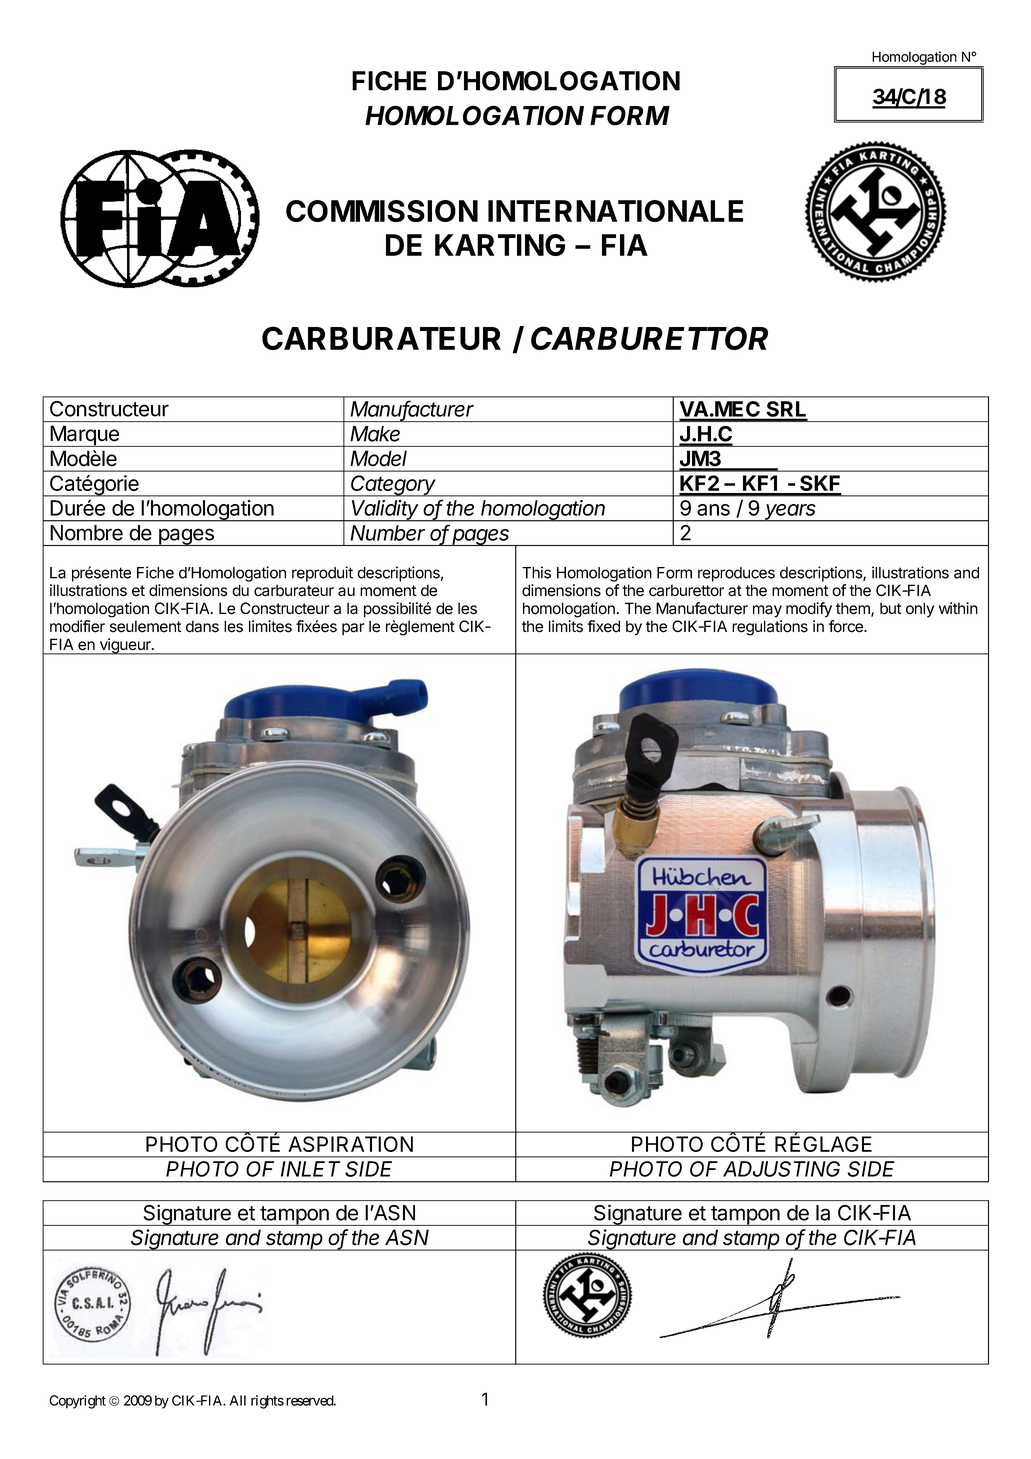  I want to click on regulations, so click(770, 628).
